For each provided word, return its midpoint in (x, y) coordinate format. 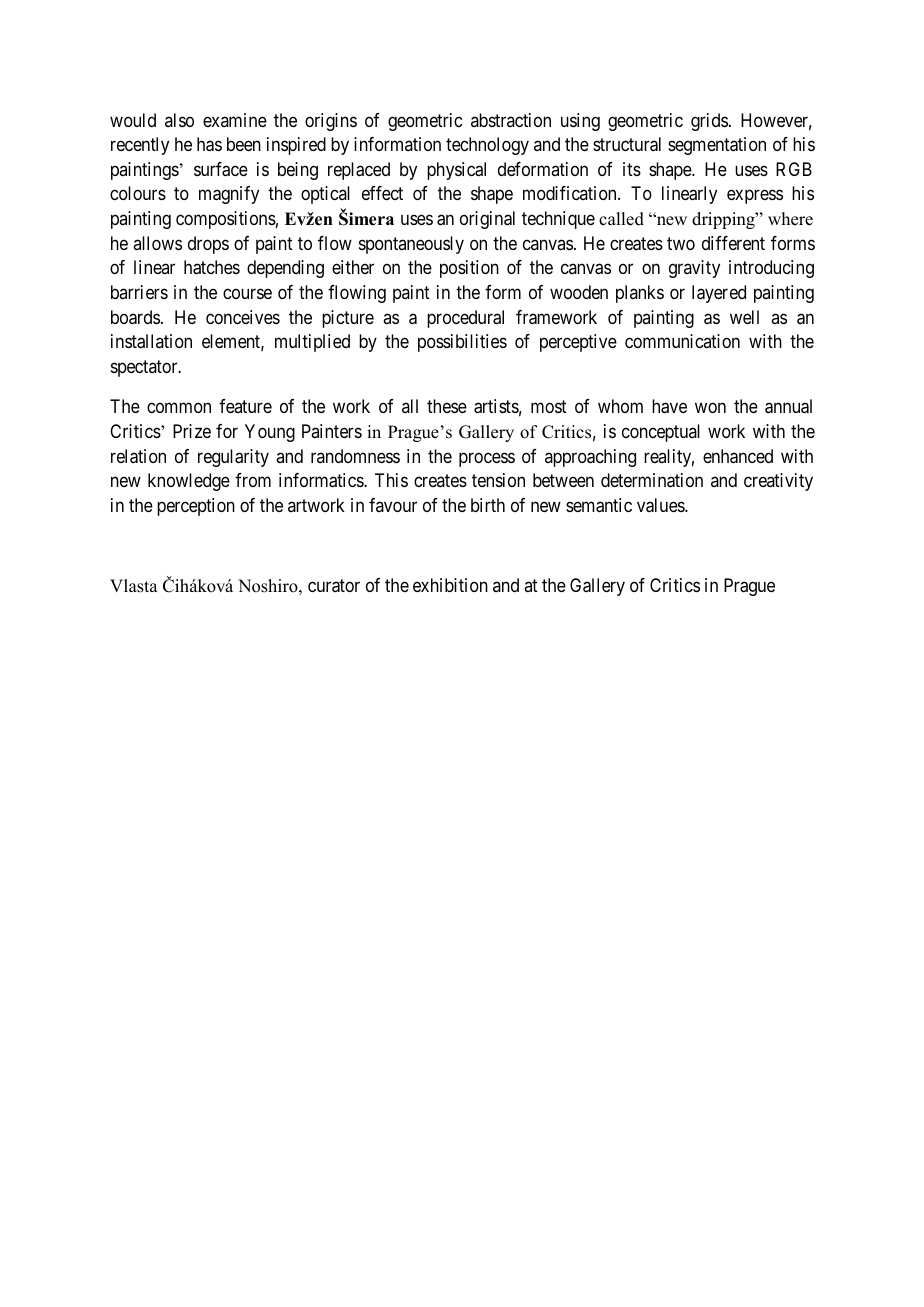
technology (487, 146)
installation (151, 341)
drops (208, 245)
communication (682, 341)
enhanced (738, 456)
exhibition (450, 585)
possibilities (462, 343)
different (733, 243)
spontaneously (411, 245)
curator (334, 586)
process (487, 459)
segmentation (717, 146)
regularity (233, 458)
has (209, 144)
